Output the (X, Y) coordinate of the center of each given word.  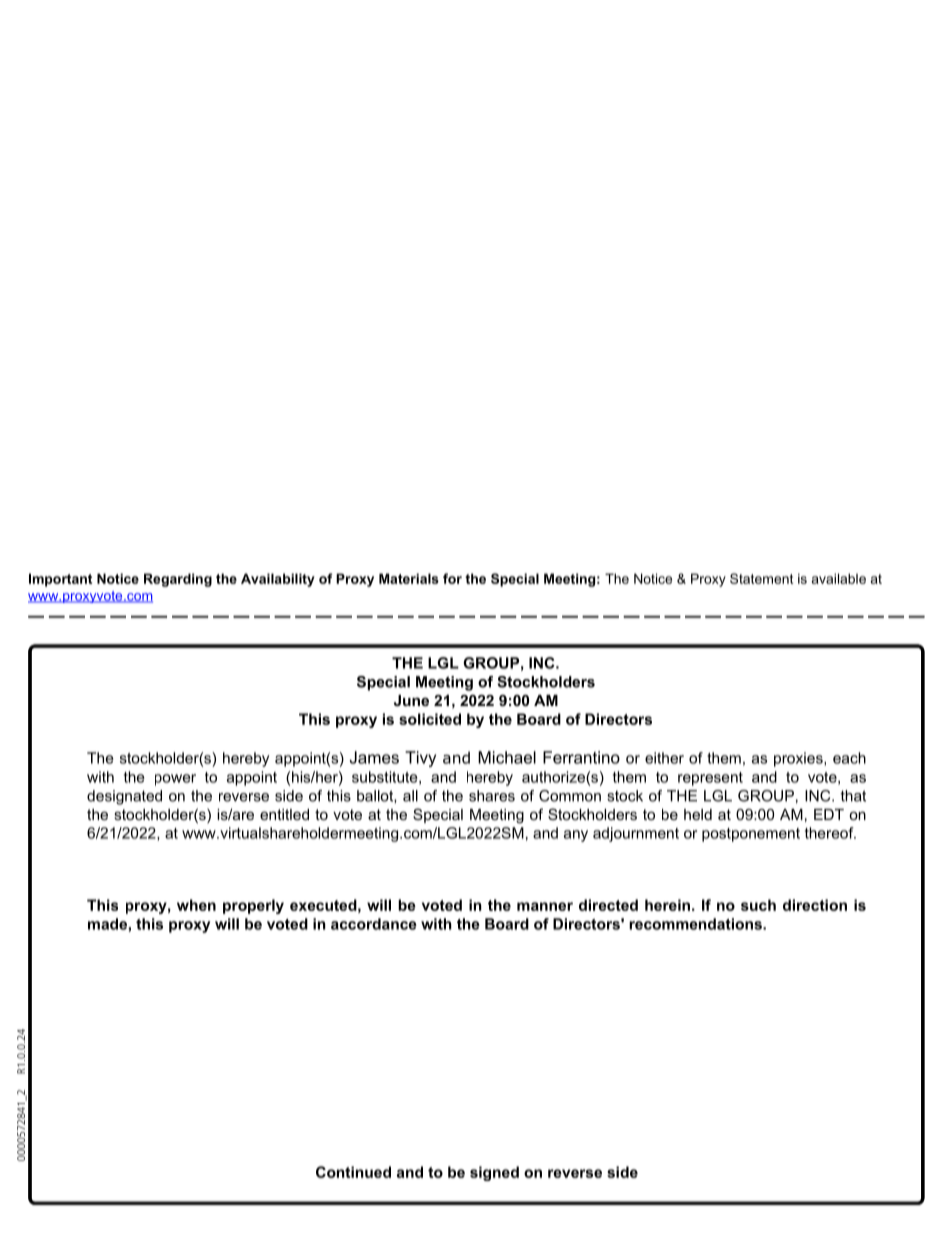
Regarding (178, 580)
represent (710, 779)
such (758, 905)
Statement (761, 578)
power (175, 780)
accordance (374, 924)
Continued (353, 1172)
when (196, 905)
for (452, 578)
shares (492, 796)
